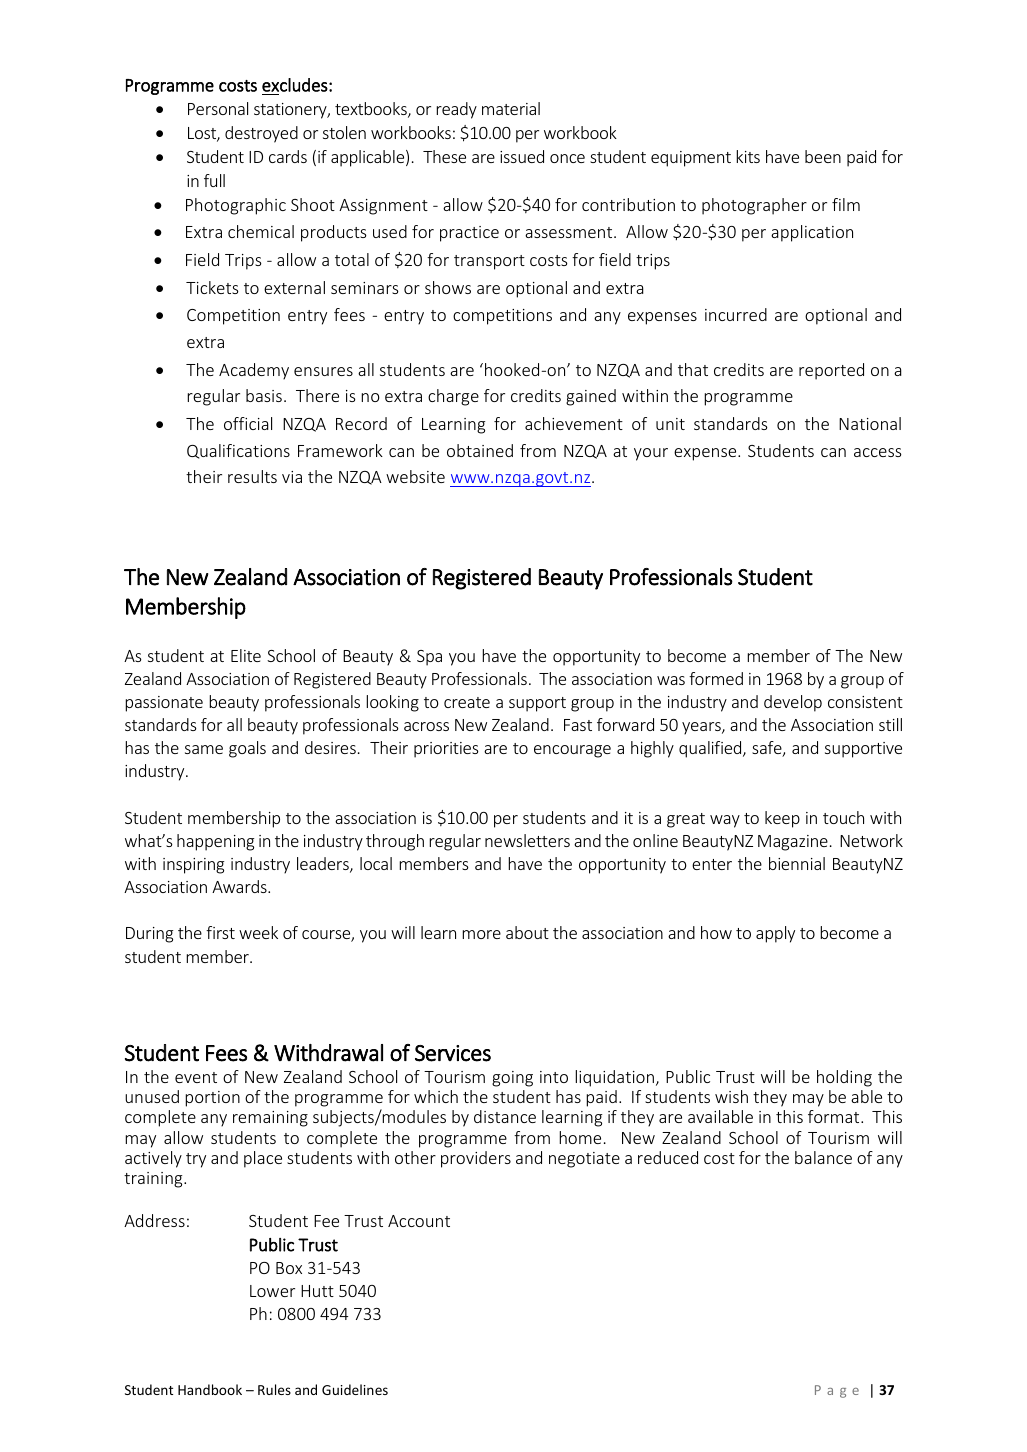 The width and height of the image is (1027, 1452). Describe the element at coordinates (261, 134) in the image. I see `destroyed` at that location.
